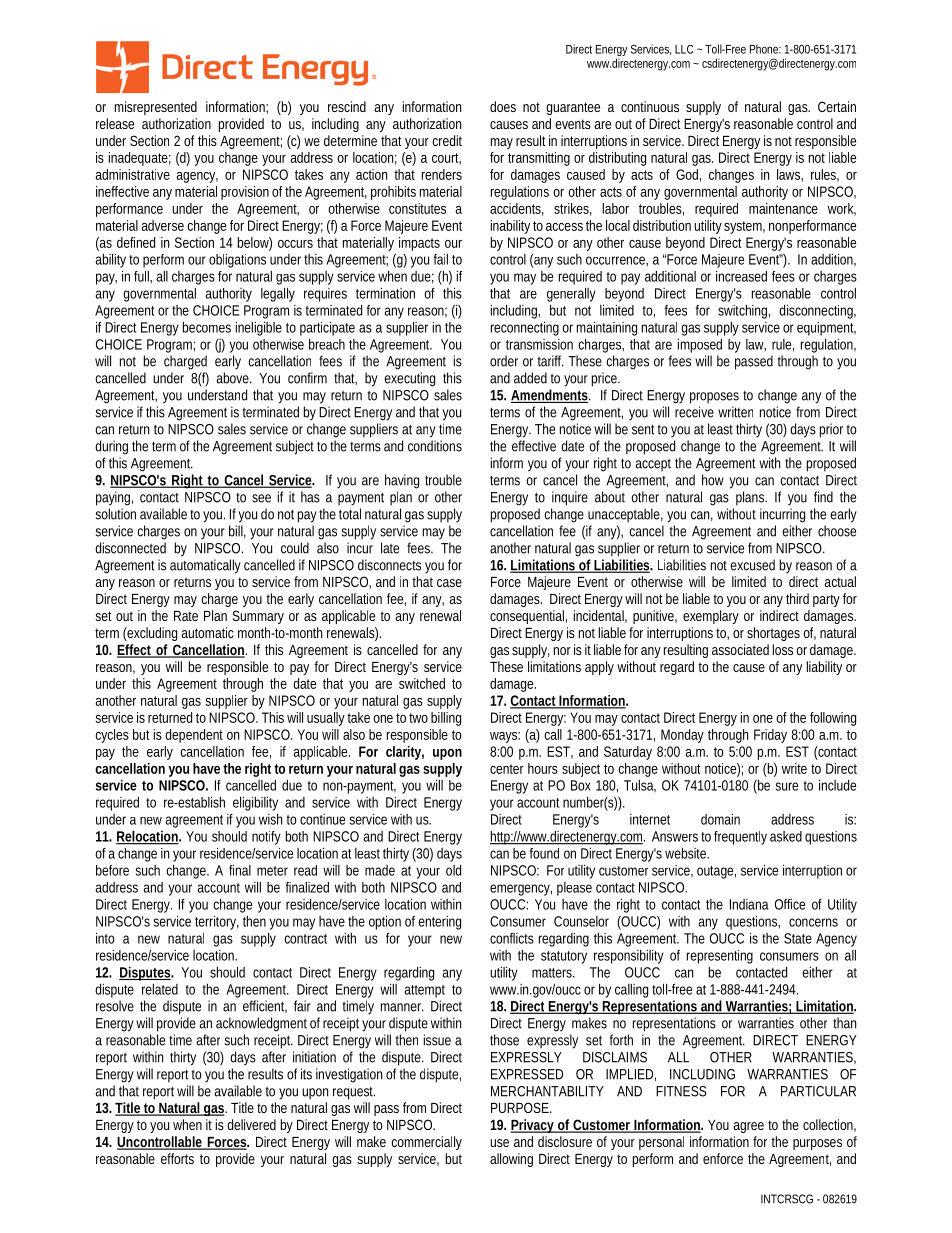  I want to click on above, so click(234, 378).
